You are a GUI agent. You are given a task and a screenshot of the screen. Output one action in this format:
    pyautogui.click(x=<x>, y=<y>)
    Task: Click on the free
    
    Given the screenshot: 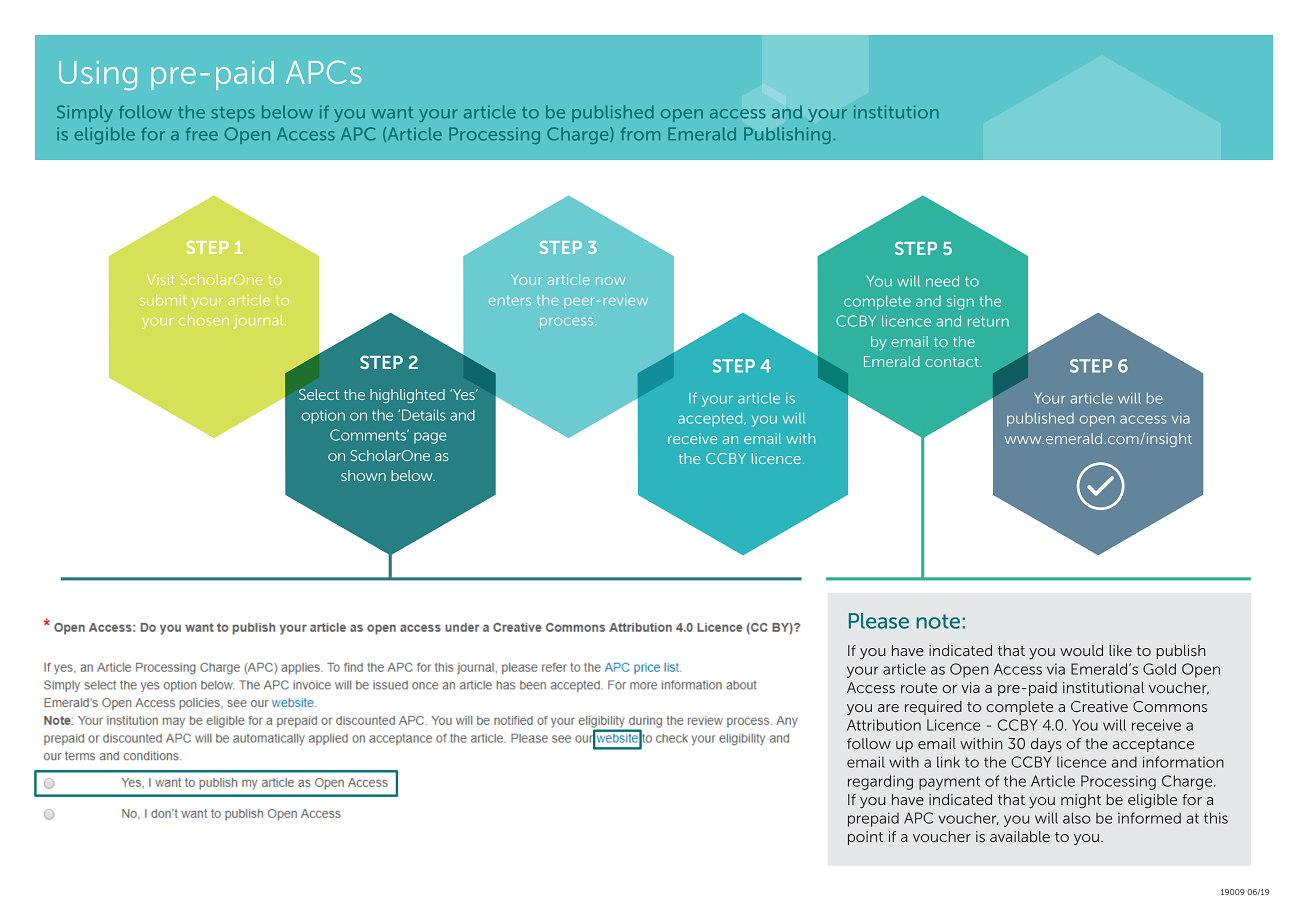 What is the action you would take?
    pyautogui.click(x=202, y=134)
